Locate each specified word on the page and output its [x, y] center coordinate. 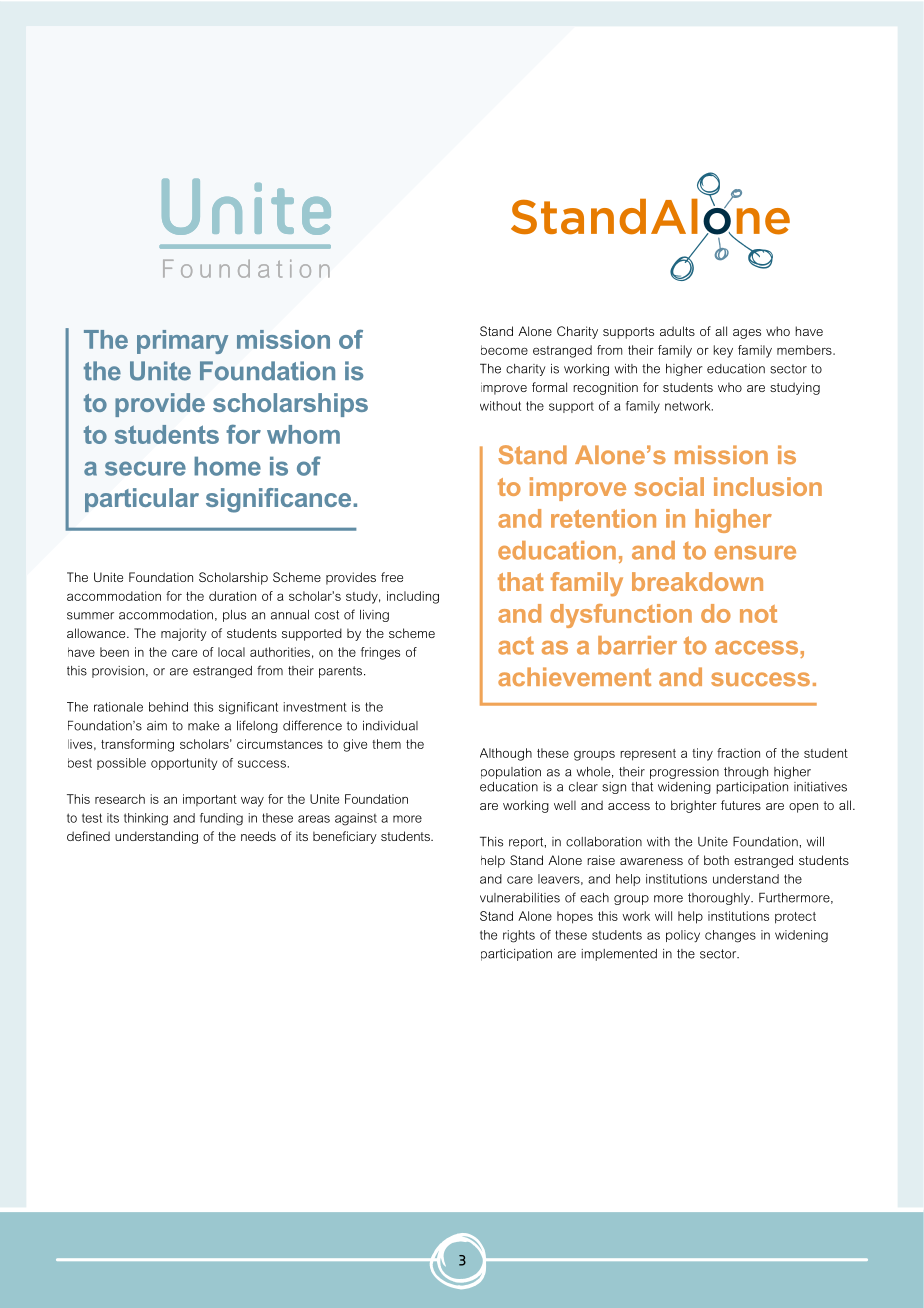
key [723, 351]
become [504, 350]
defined [88, 836]
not [758, 614]
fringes [380, 653]
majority [184, 634]
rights [519, 936]
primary [182, 342]
